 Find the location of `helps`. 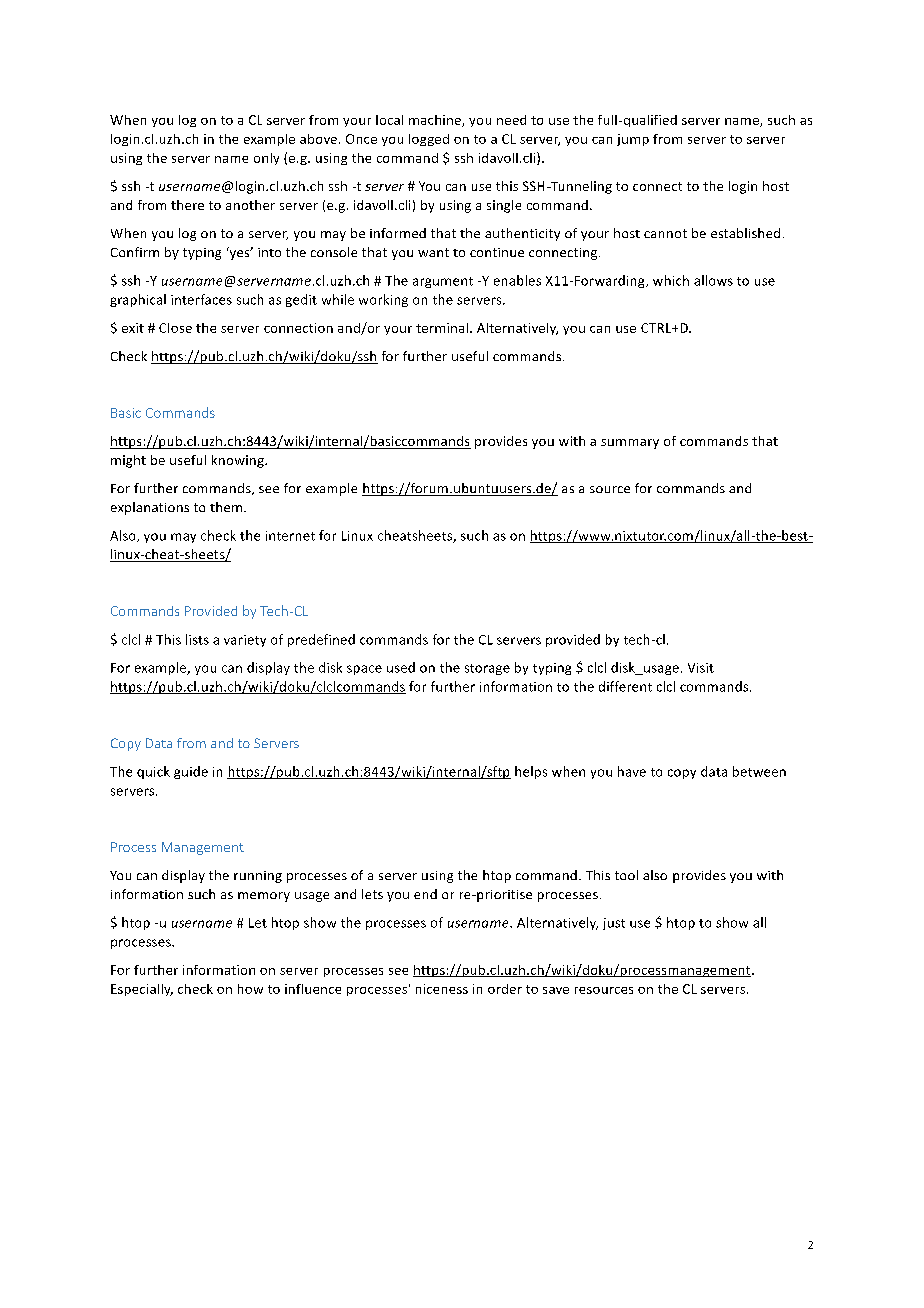

helps is located at coordinates (531, 772).
